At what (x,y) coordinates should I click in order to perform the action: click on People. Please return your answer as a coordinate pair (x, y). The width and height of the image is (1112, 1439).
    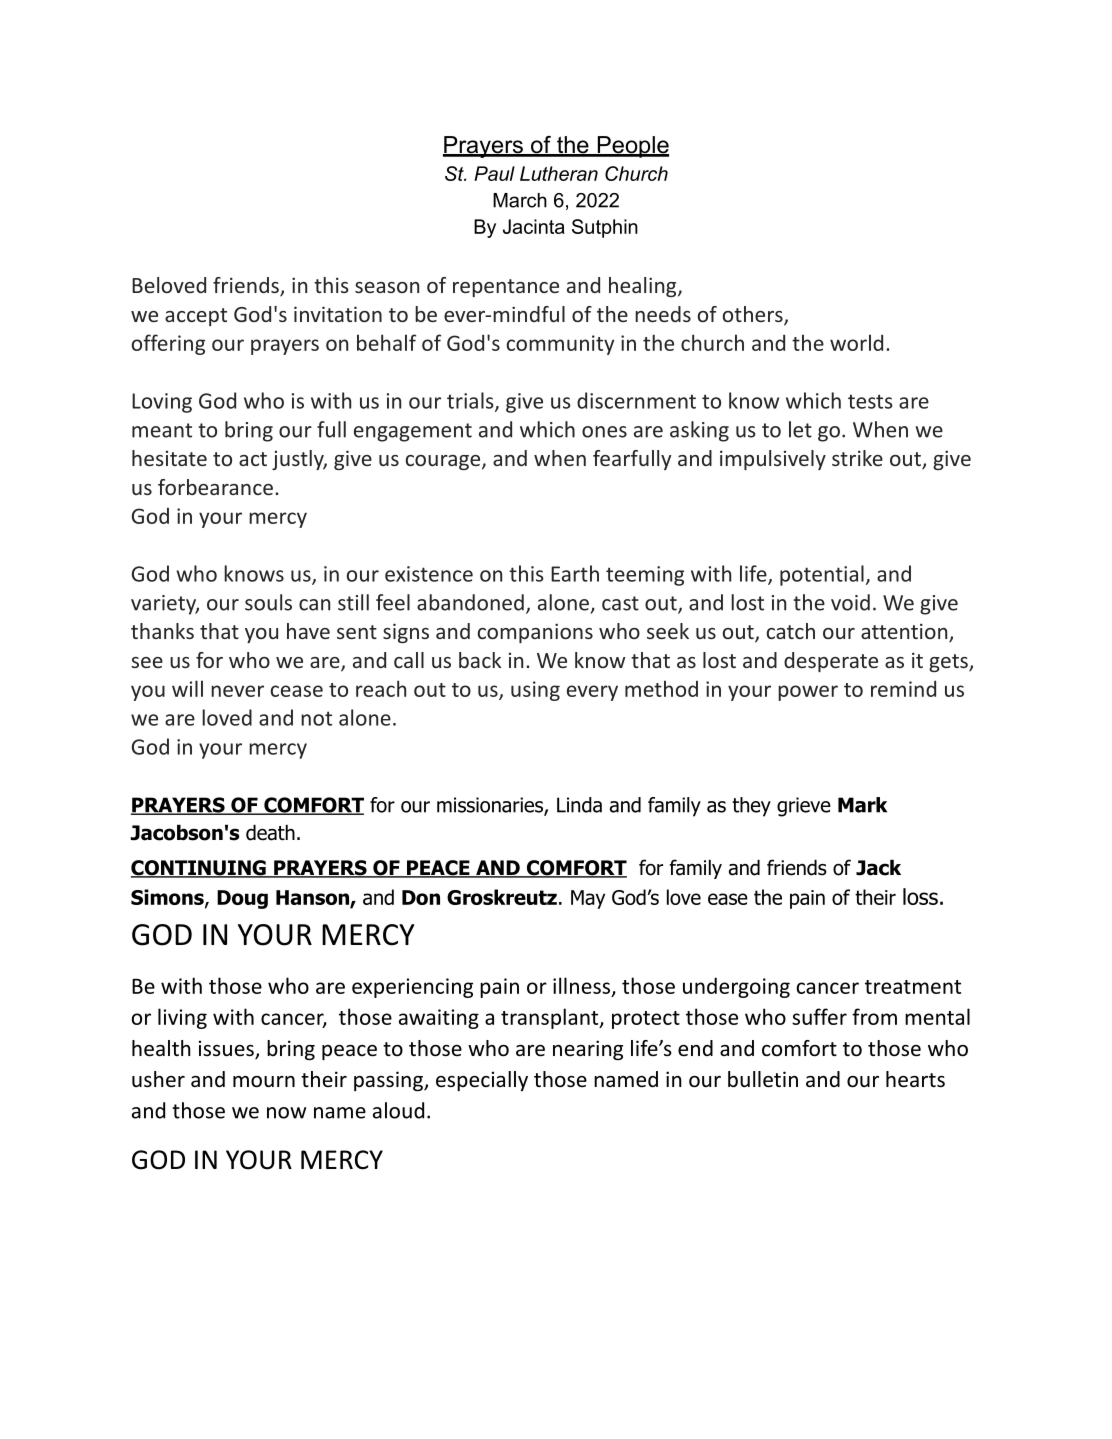
    Looking at the image, I should click on (632, 147).
